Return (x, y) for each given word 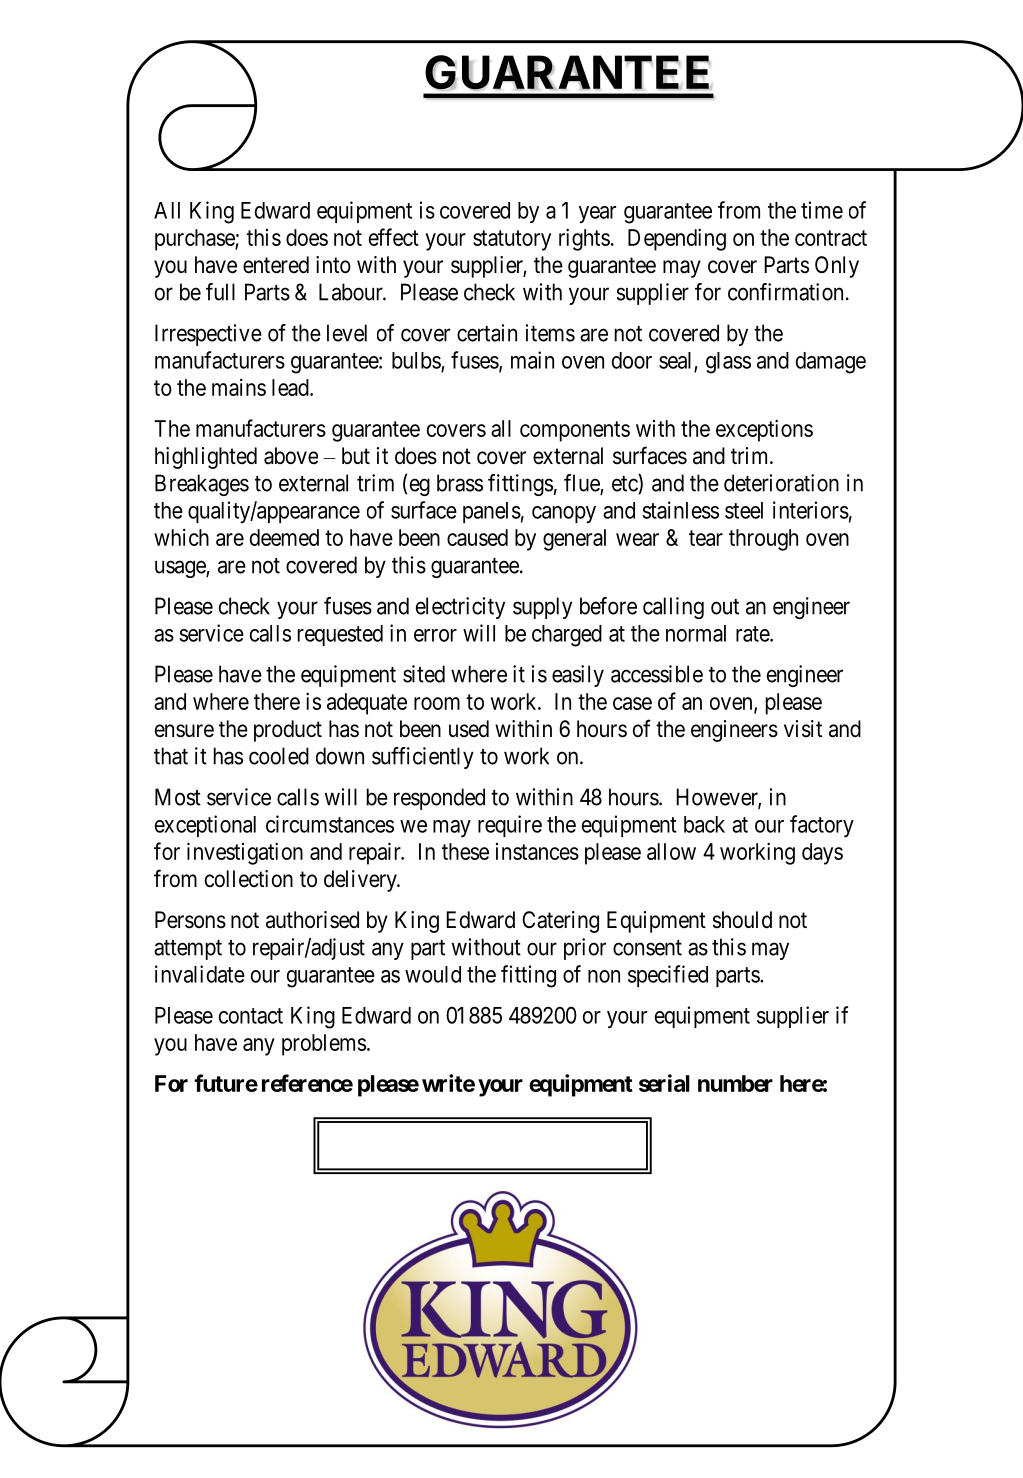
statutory (512, 240)
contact (251, 1016)
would (433, 974)
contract (831, 238)
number (735, 1083)
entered (276, 265)
